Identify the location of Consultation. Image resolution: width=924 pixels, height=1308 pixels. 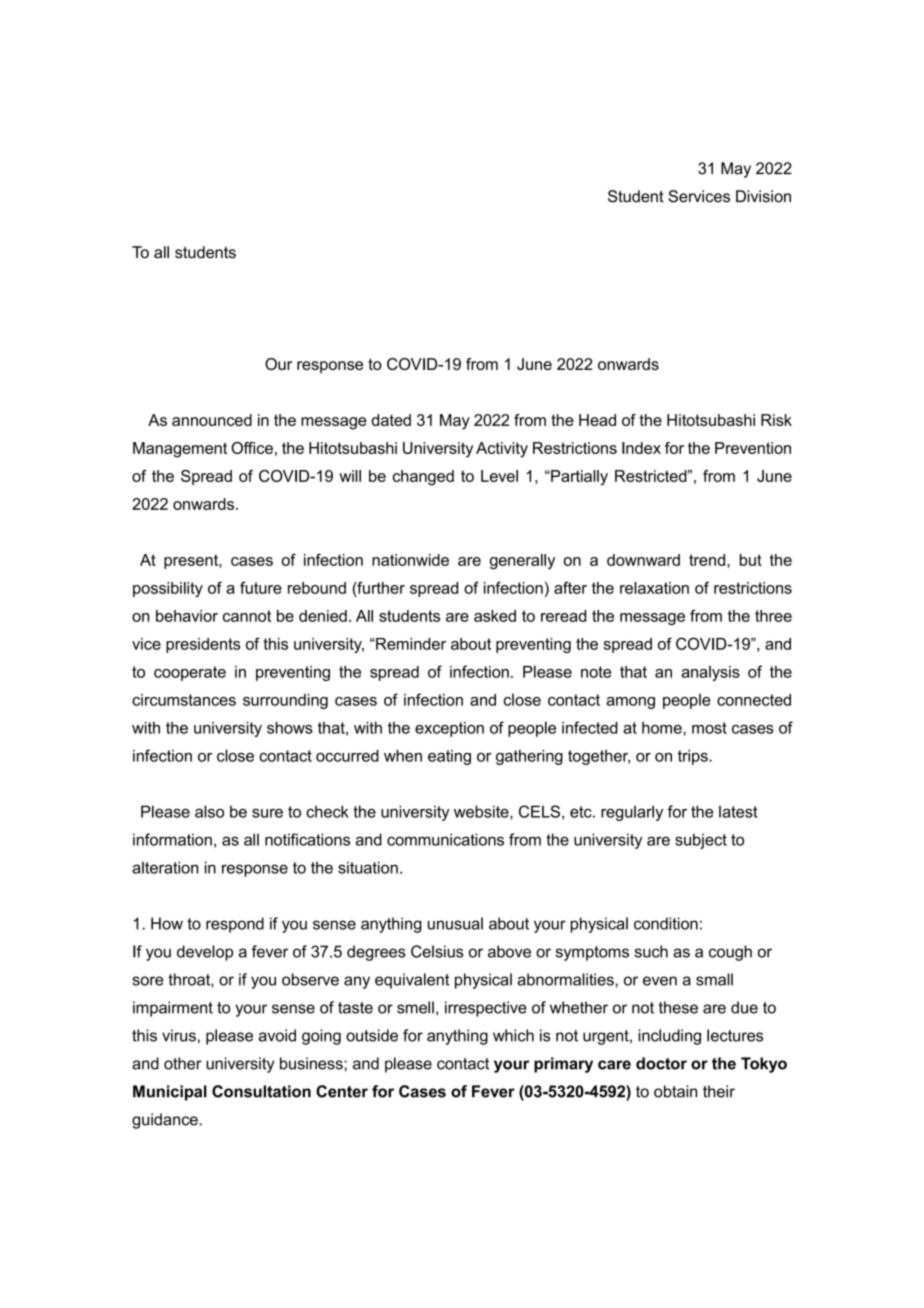
(261, 1091).
